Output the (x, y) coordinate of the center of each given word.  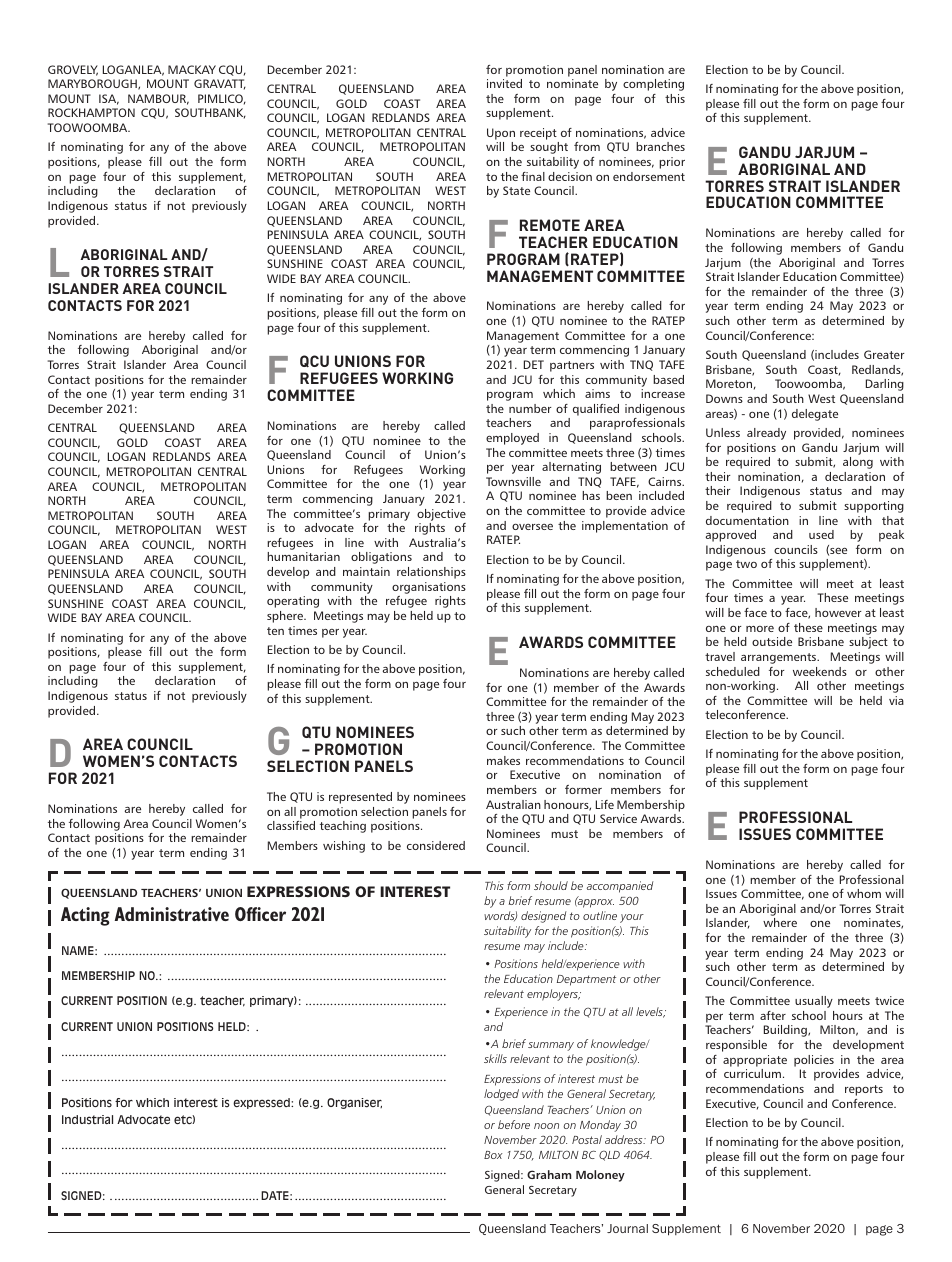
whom (864, 893)
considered (436, 845)
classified (291, 825)
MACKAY (192, 69)
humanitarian (303, 556)
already (766, 434)
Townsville (513, 481)
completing (653, 85)
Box (493, 1155)
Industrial (87, 1119)
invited (504, 83)
